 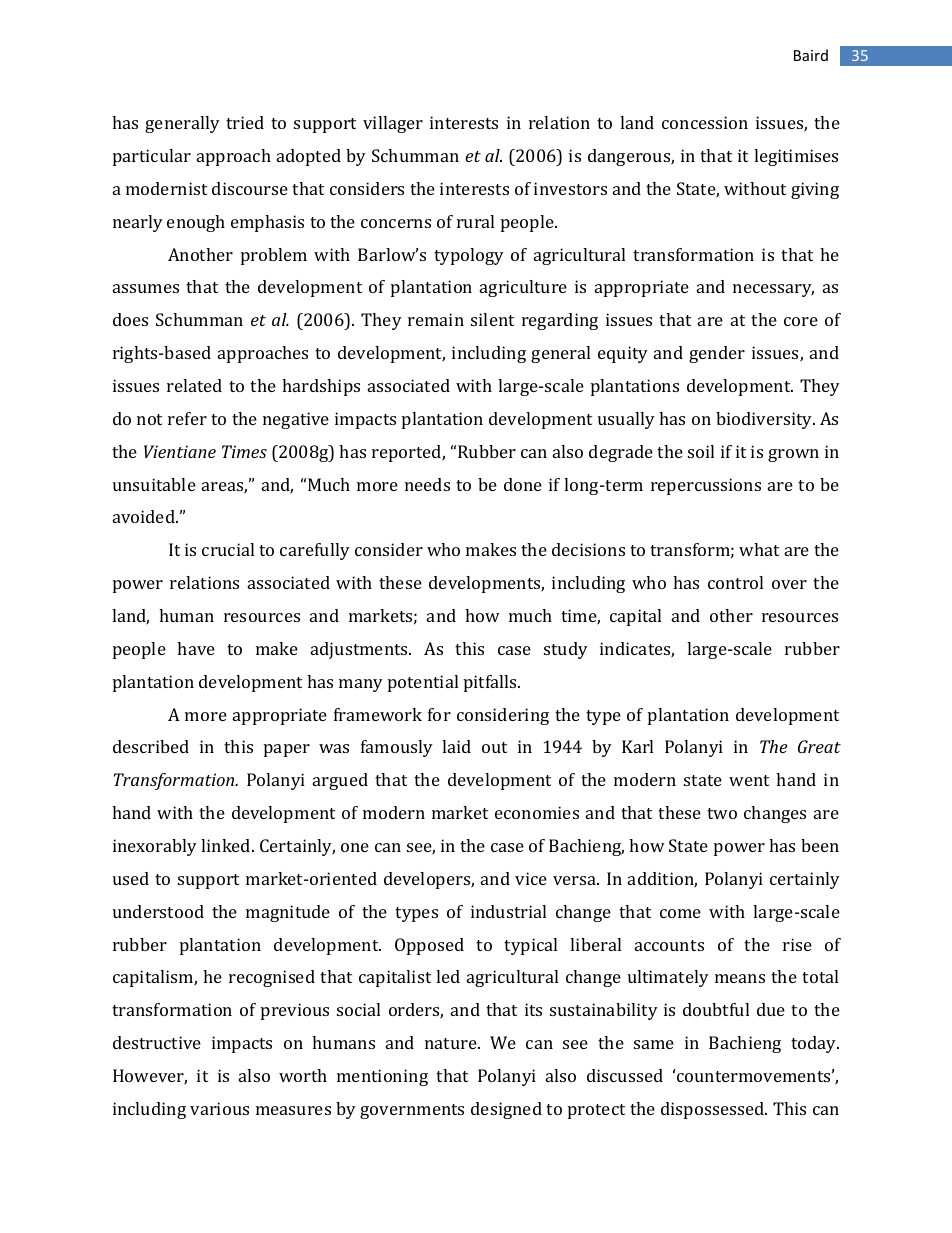 What do you see at coordinates (187, 418) in the document?
I see `refer` at bounding box center [187, 418].
